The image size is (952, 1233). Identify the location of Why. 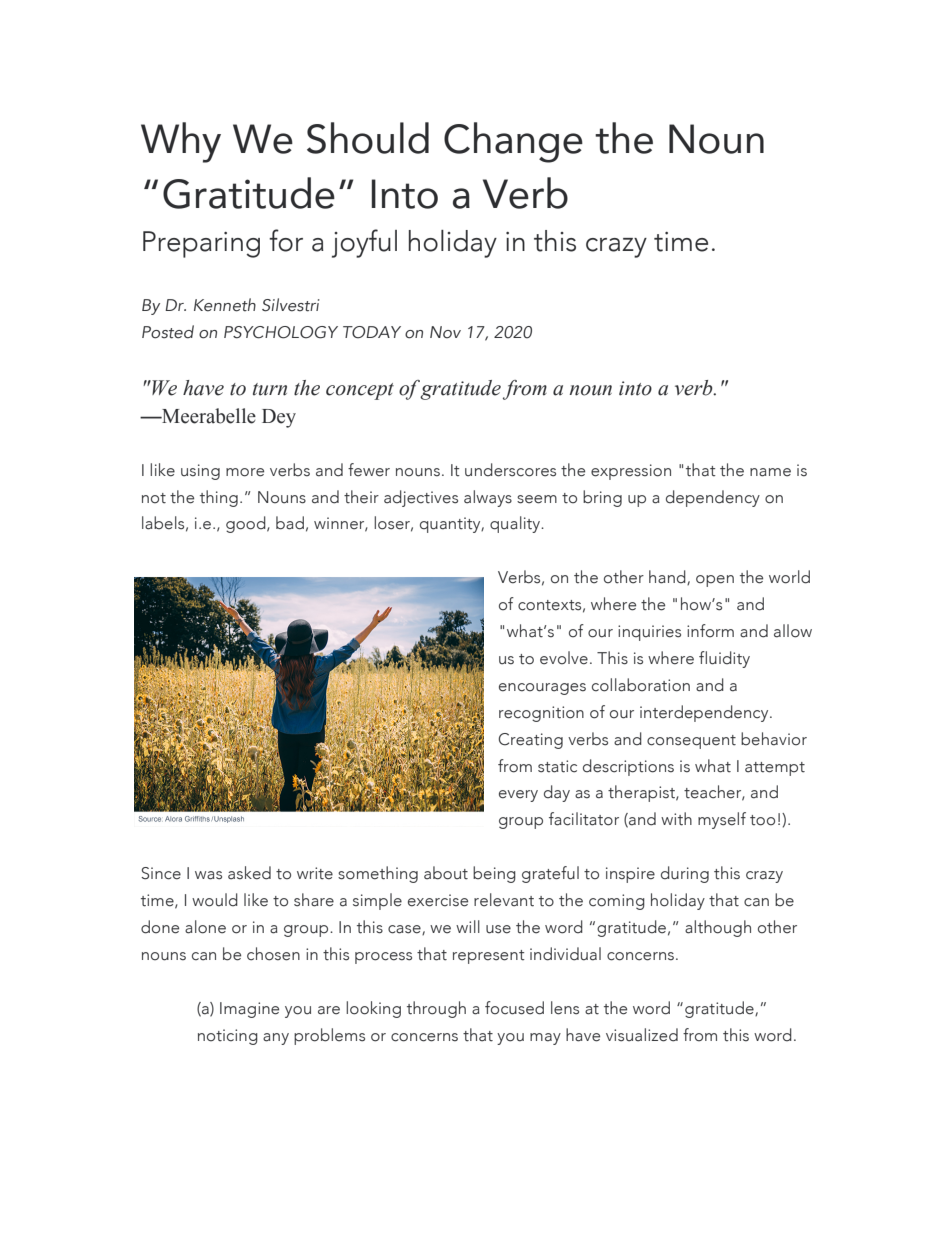
(181, 142).
